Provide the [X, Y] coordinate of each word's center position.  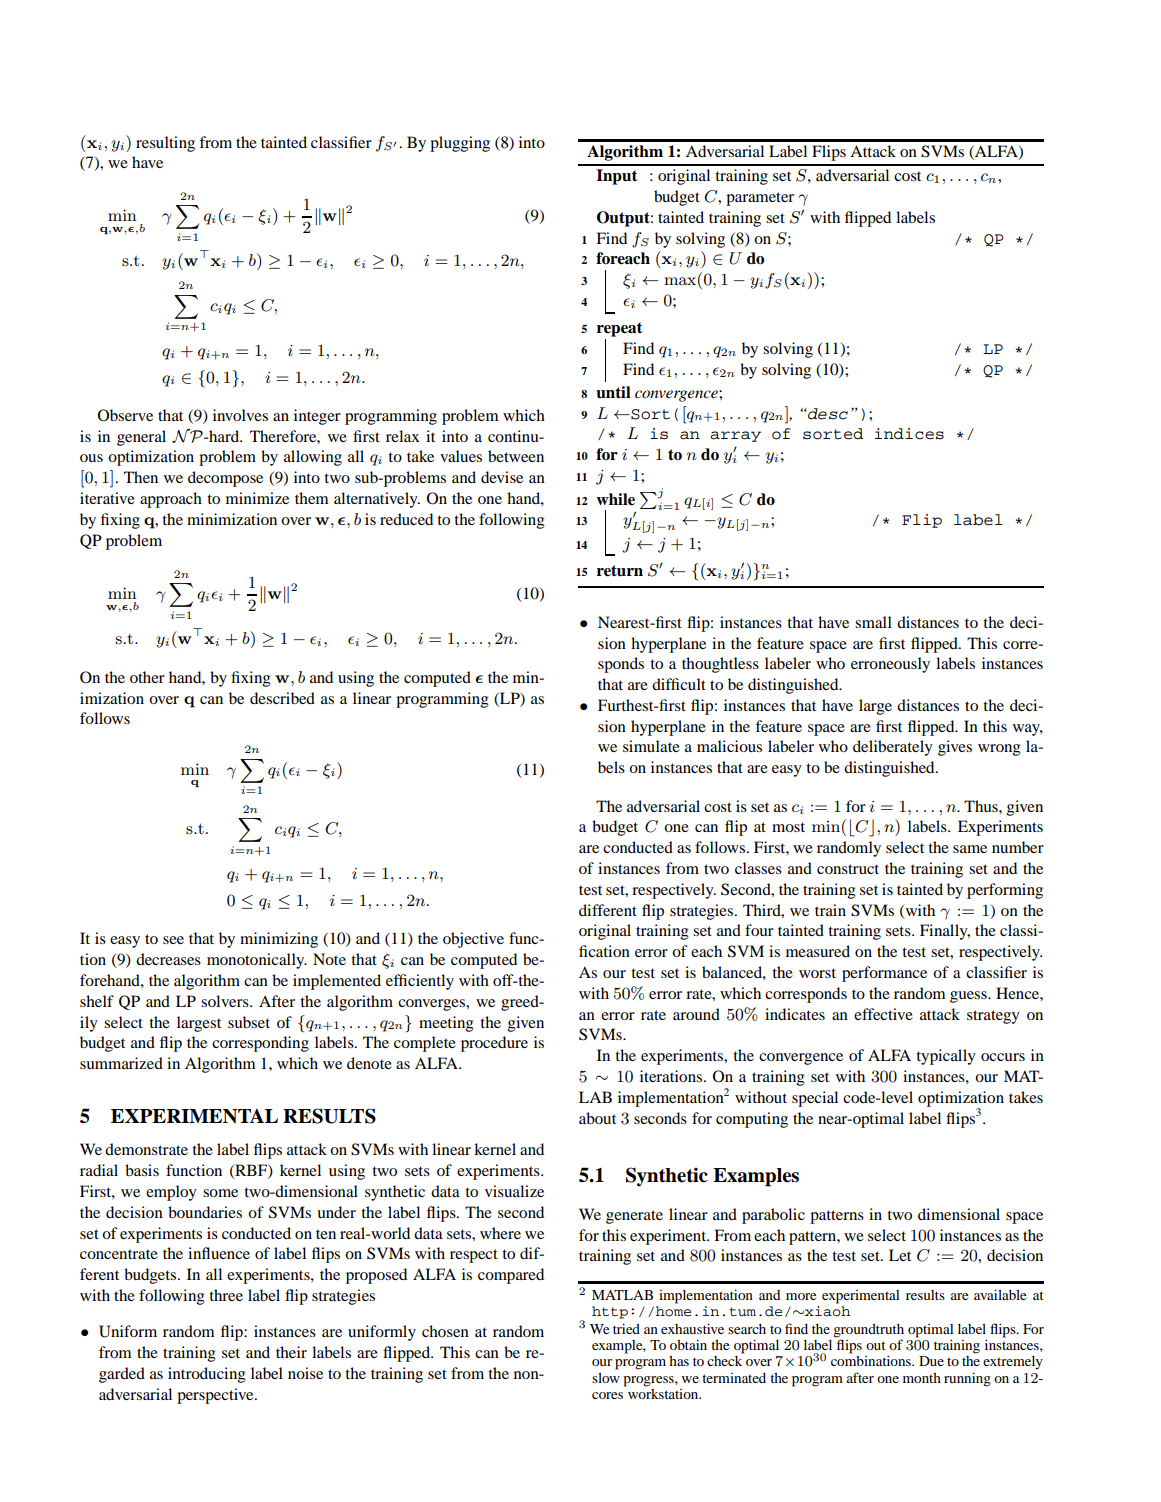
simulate [651, 746]
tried [626, 1328]
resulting [165, 144]
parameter [760, 199]
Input [616, 177]
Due [931, 1361]
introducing [207, 1375]
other [147, 677]
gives [955, 748]
